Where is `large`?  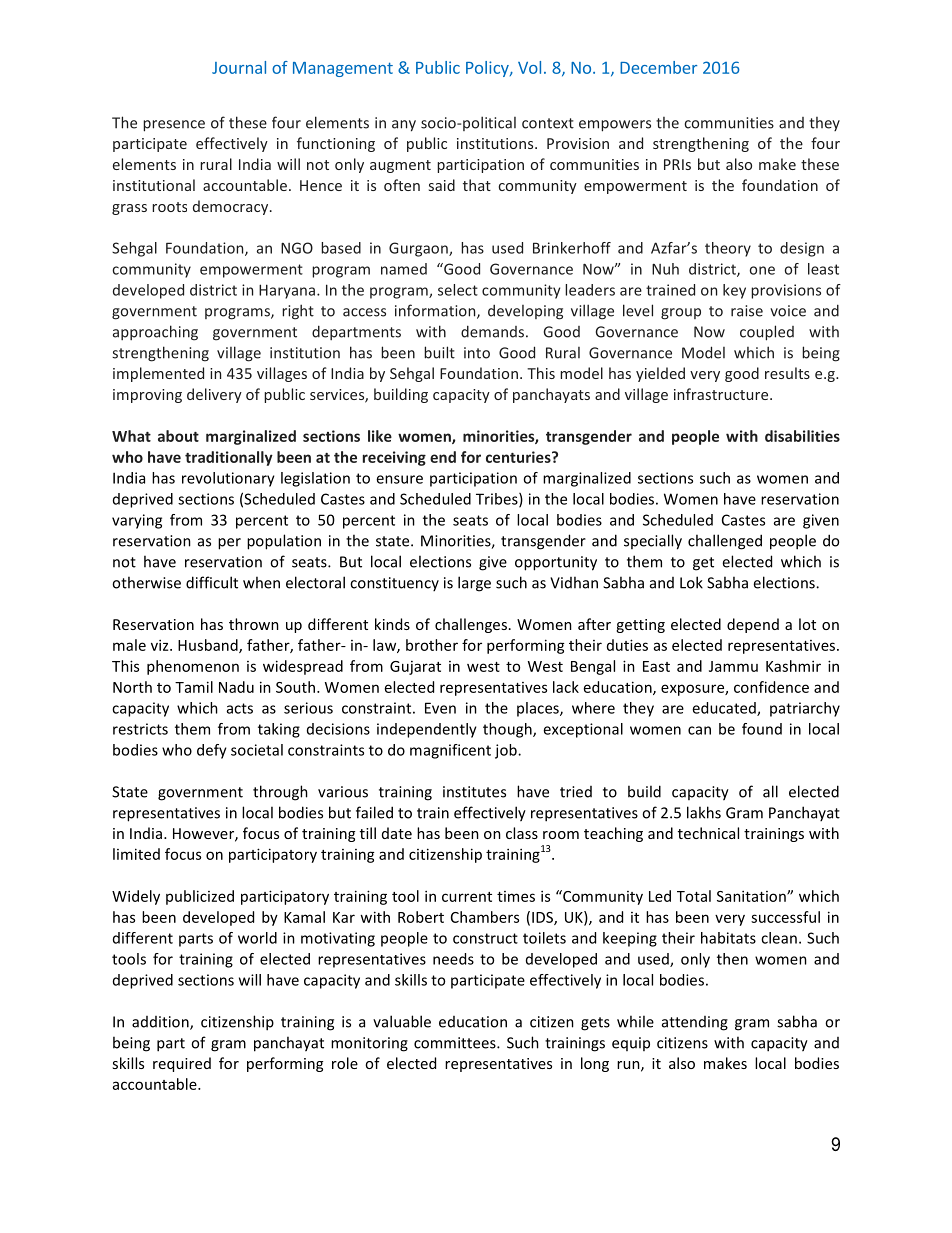 large is located at coordinates (474, 584).
